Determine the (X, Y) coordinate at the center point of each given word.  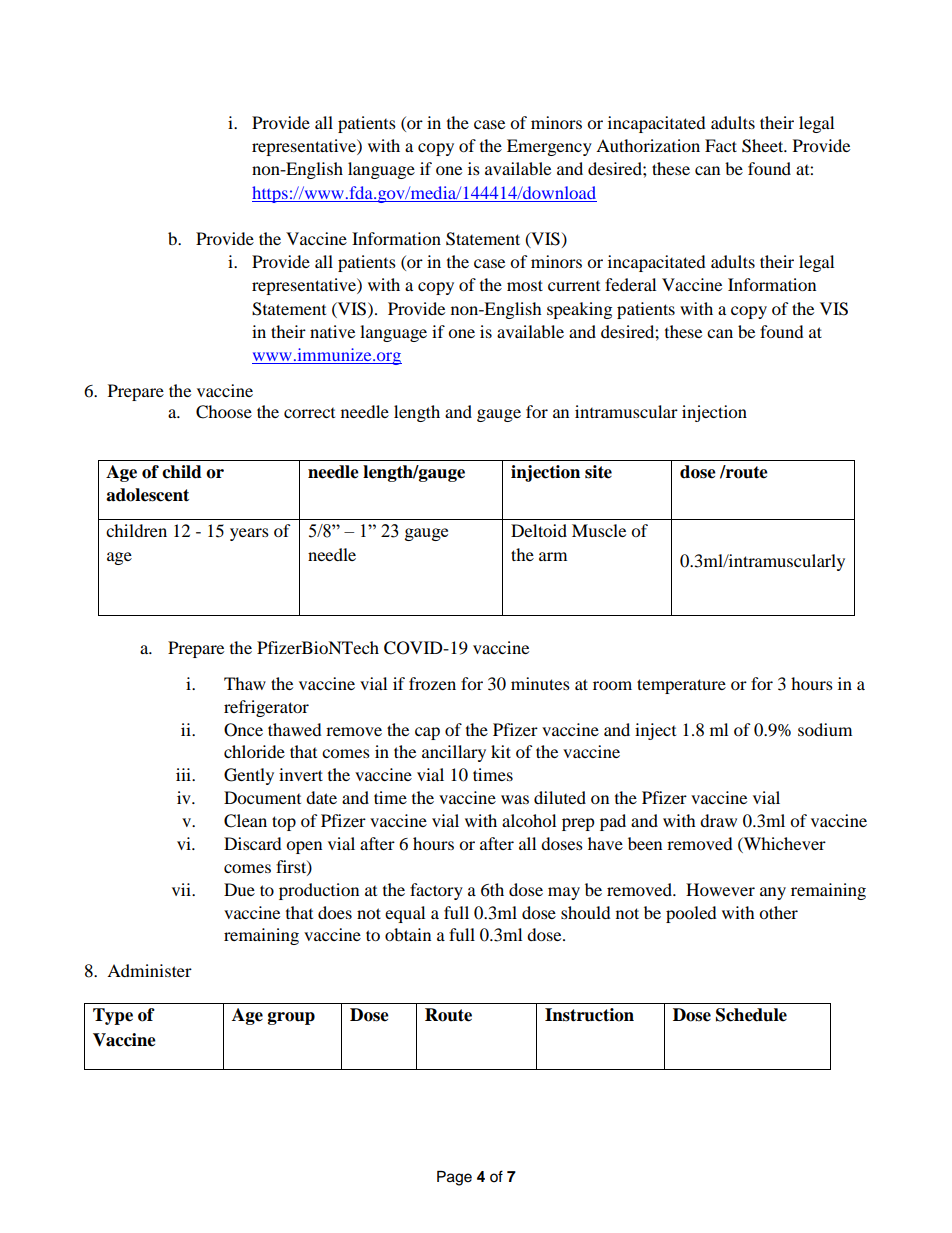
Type (113, 1016)
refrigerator (266, 708)
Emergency (549, 147)
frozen (432, 683)
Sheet (764, 146)
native (332, 331)
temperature (681, 686)
